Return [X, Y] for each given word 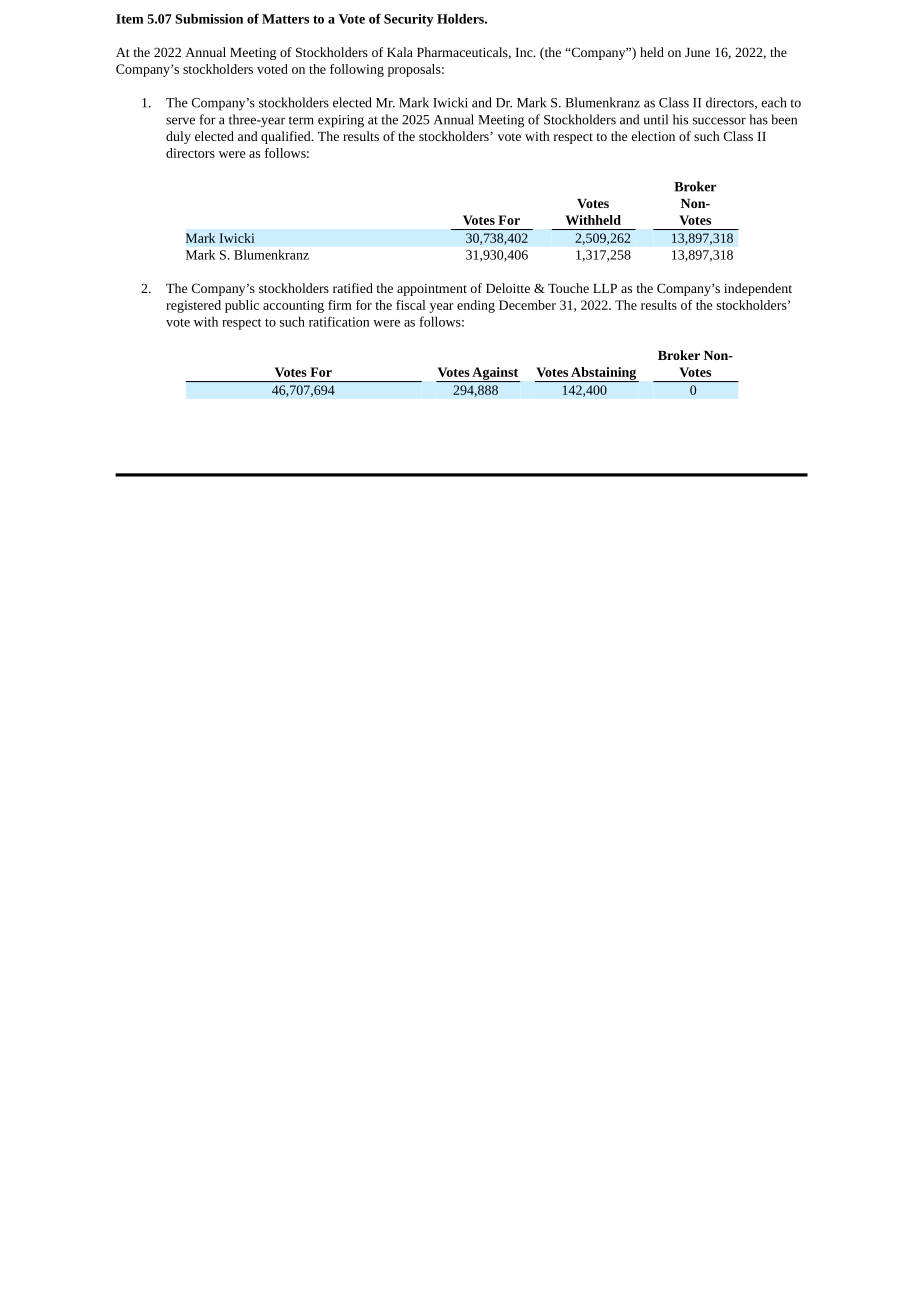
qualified [287, 137]
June [697, 52]
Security [408, 20]
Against [495, 374]
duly [178, 137]
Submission [209, 18]
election [653, 136]
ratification [339, 321]
